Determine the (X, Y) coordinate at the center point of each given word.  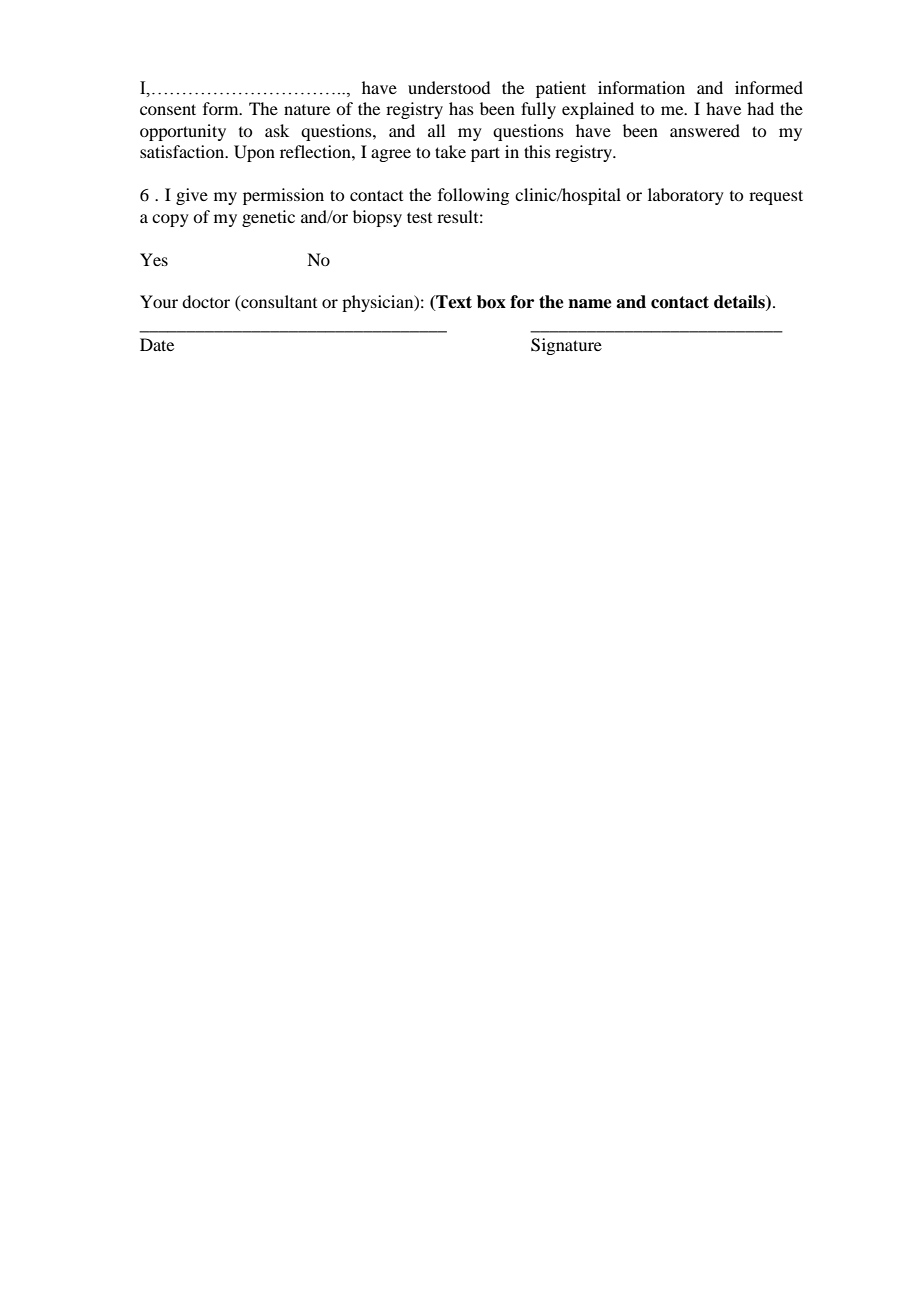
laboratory (686, 196)
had (760, 108)
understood (449, 87)
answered (705, 130)
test (419, 217)
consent (168, 109)
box (491, 302)
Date (157, 344)
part (485, 154)
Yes (154, 259)
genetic (268, 218)
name (590, 304)
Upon (254, 153)
